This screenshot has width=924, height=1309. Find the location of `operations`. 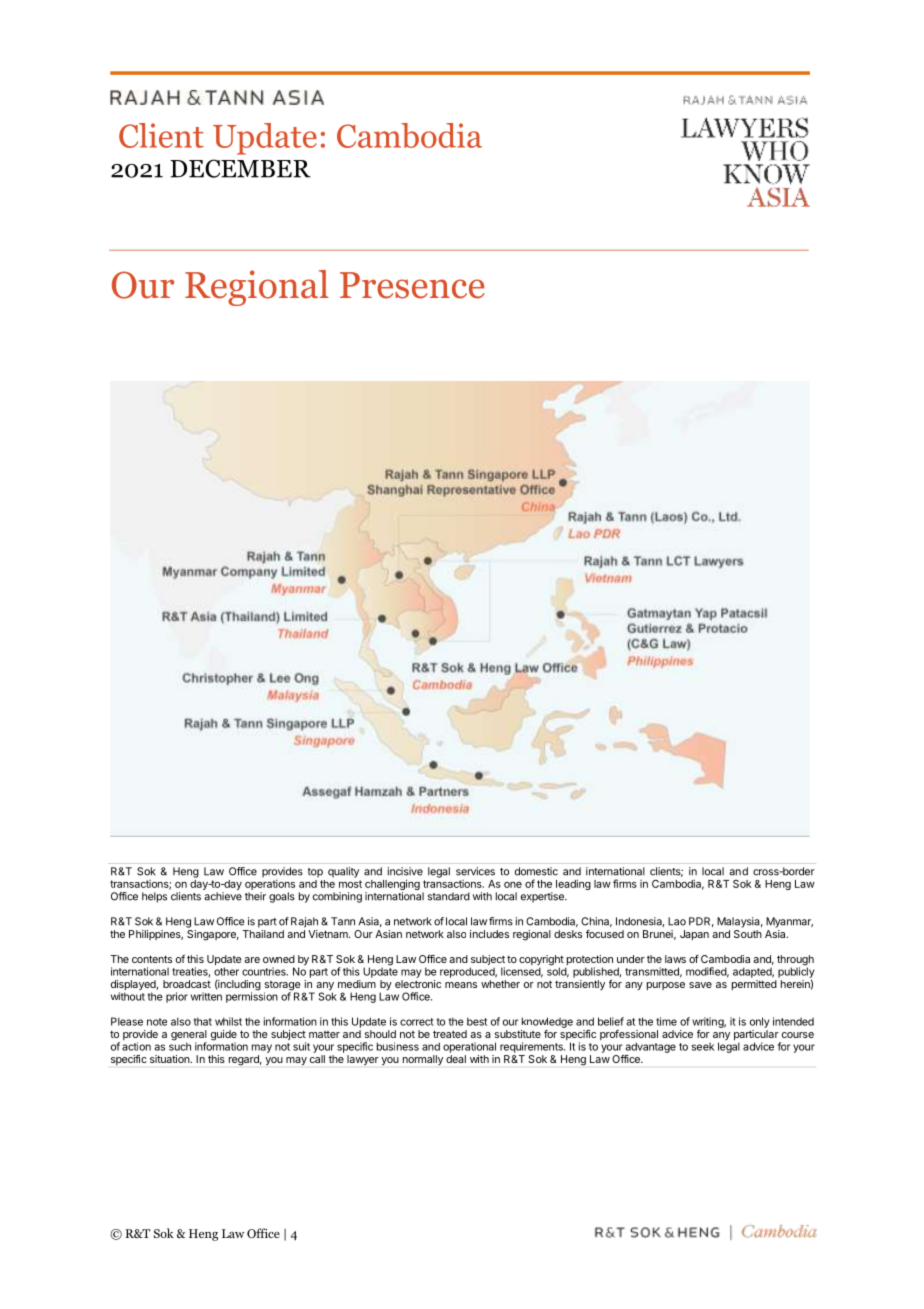

operations is located at coordinates (270, 884).
